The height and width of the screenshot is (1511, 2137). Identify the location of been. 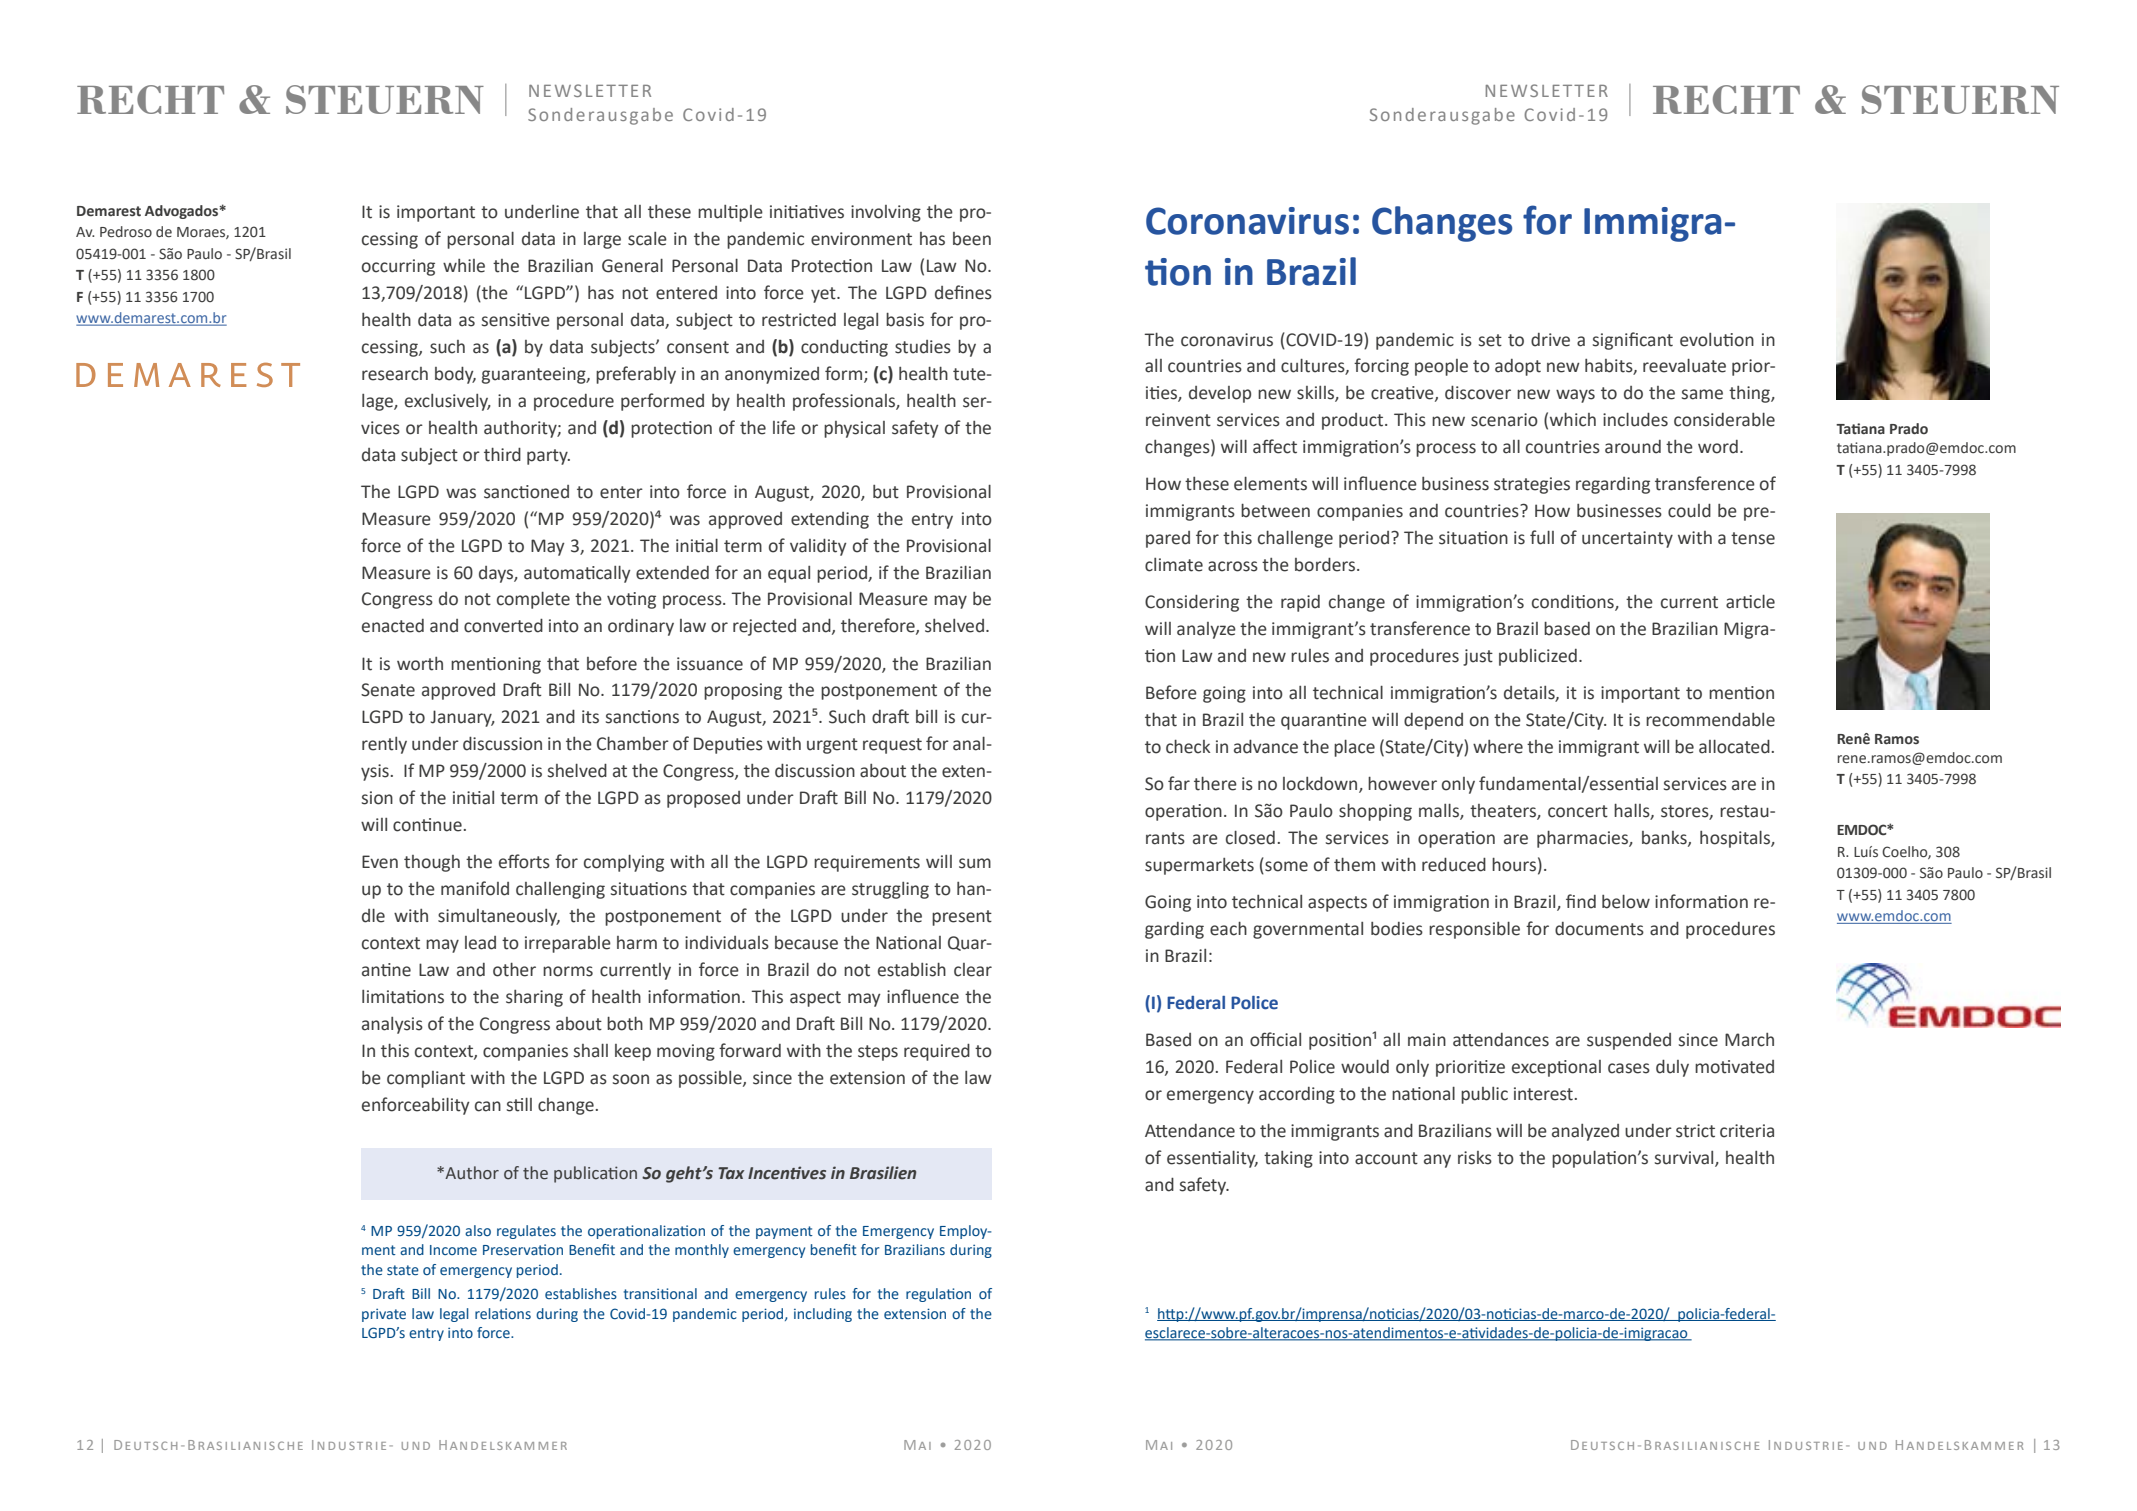
(972, 239).
